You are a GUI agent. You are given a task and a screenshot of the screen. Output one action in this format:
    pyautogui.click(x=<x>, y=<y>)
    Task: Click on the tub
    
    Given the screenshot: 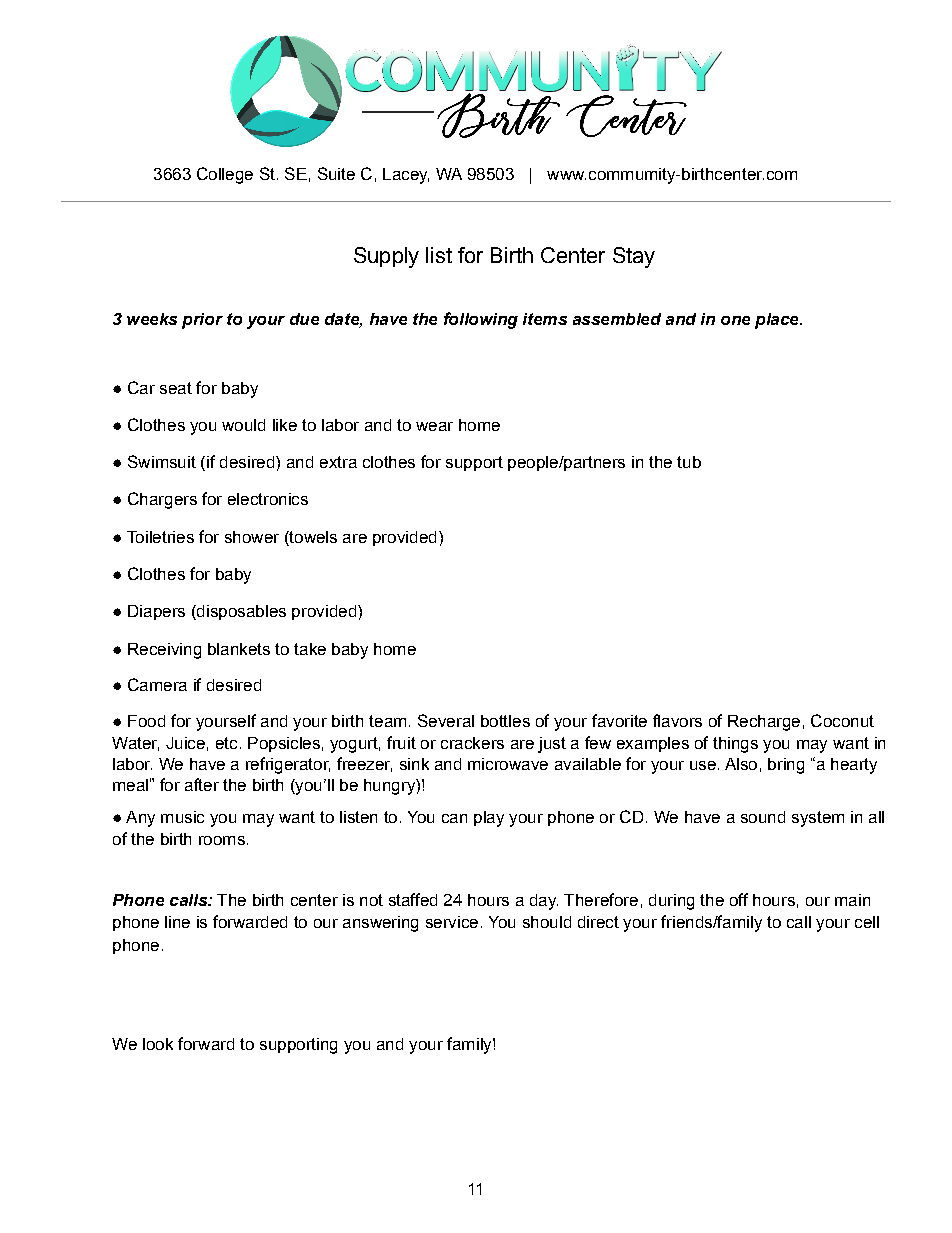 What is the action you would take?
    pyautogui.click(x=689, y=462)
